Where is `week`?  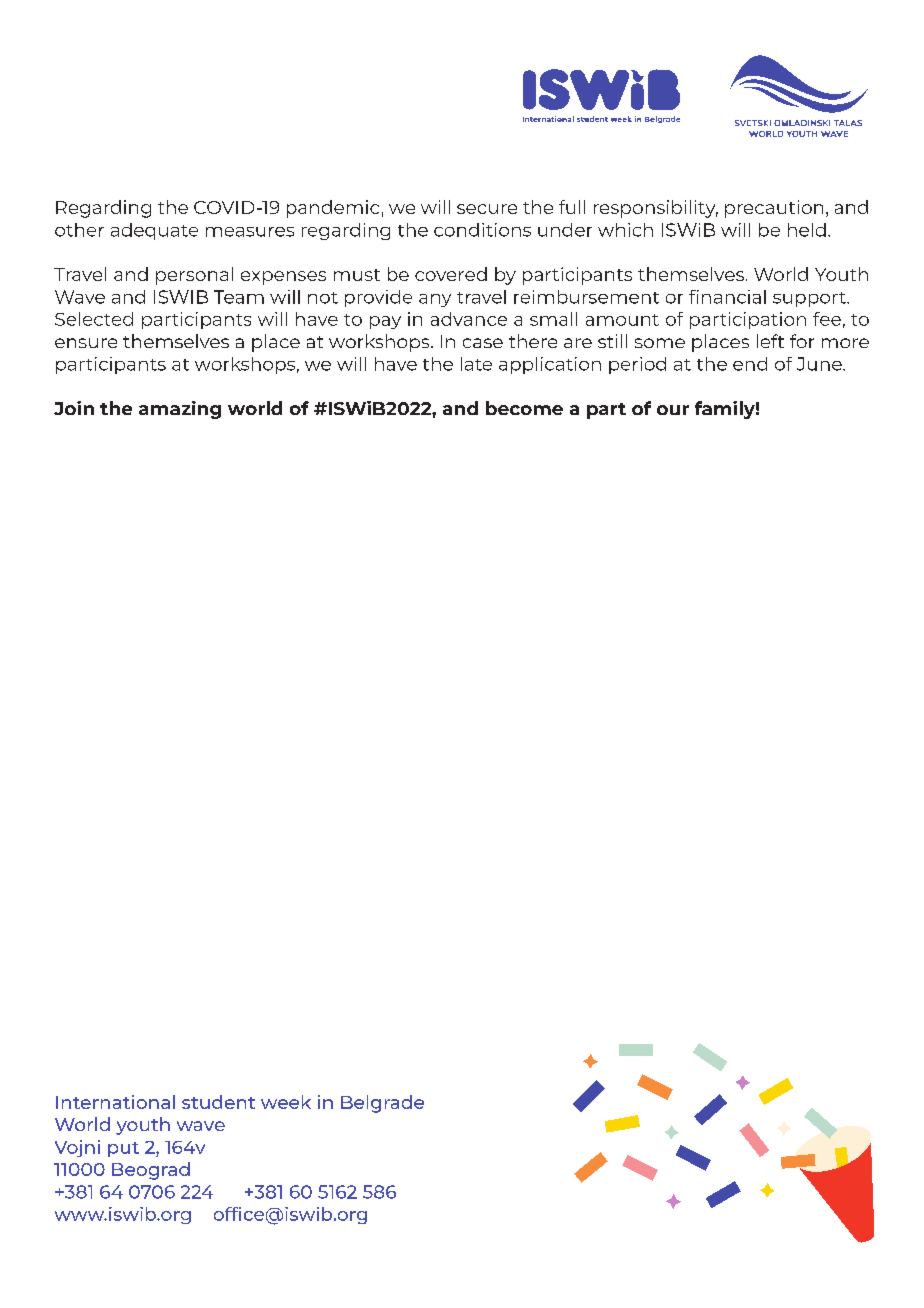
week is located at coordinates (286, 1102).
